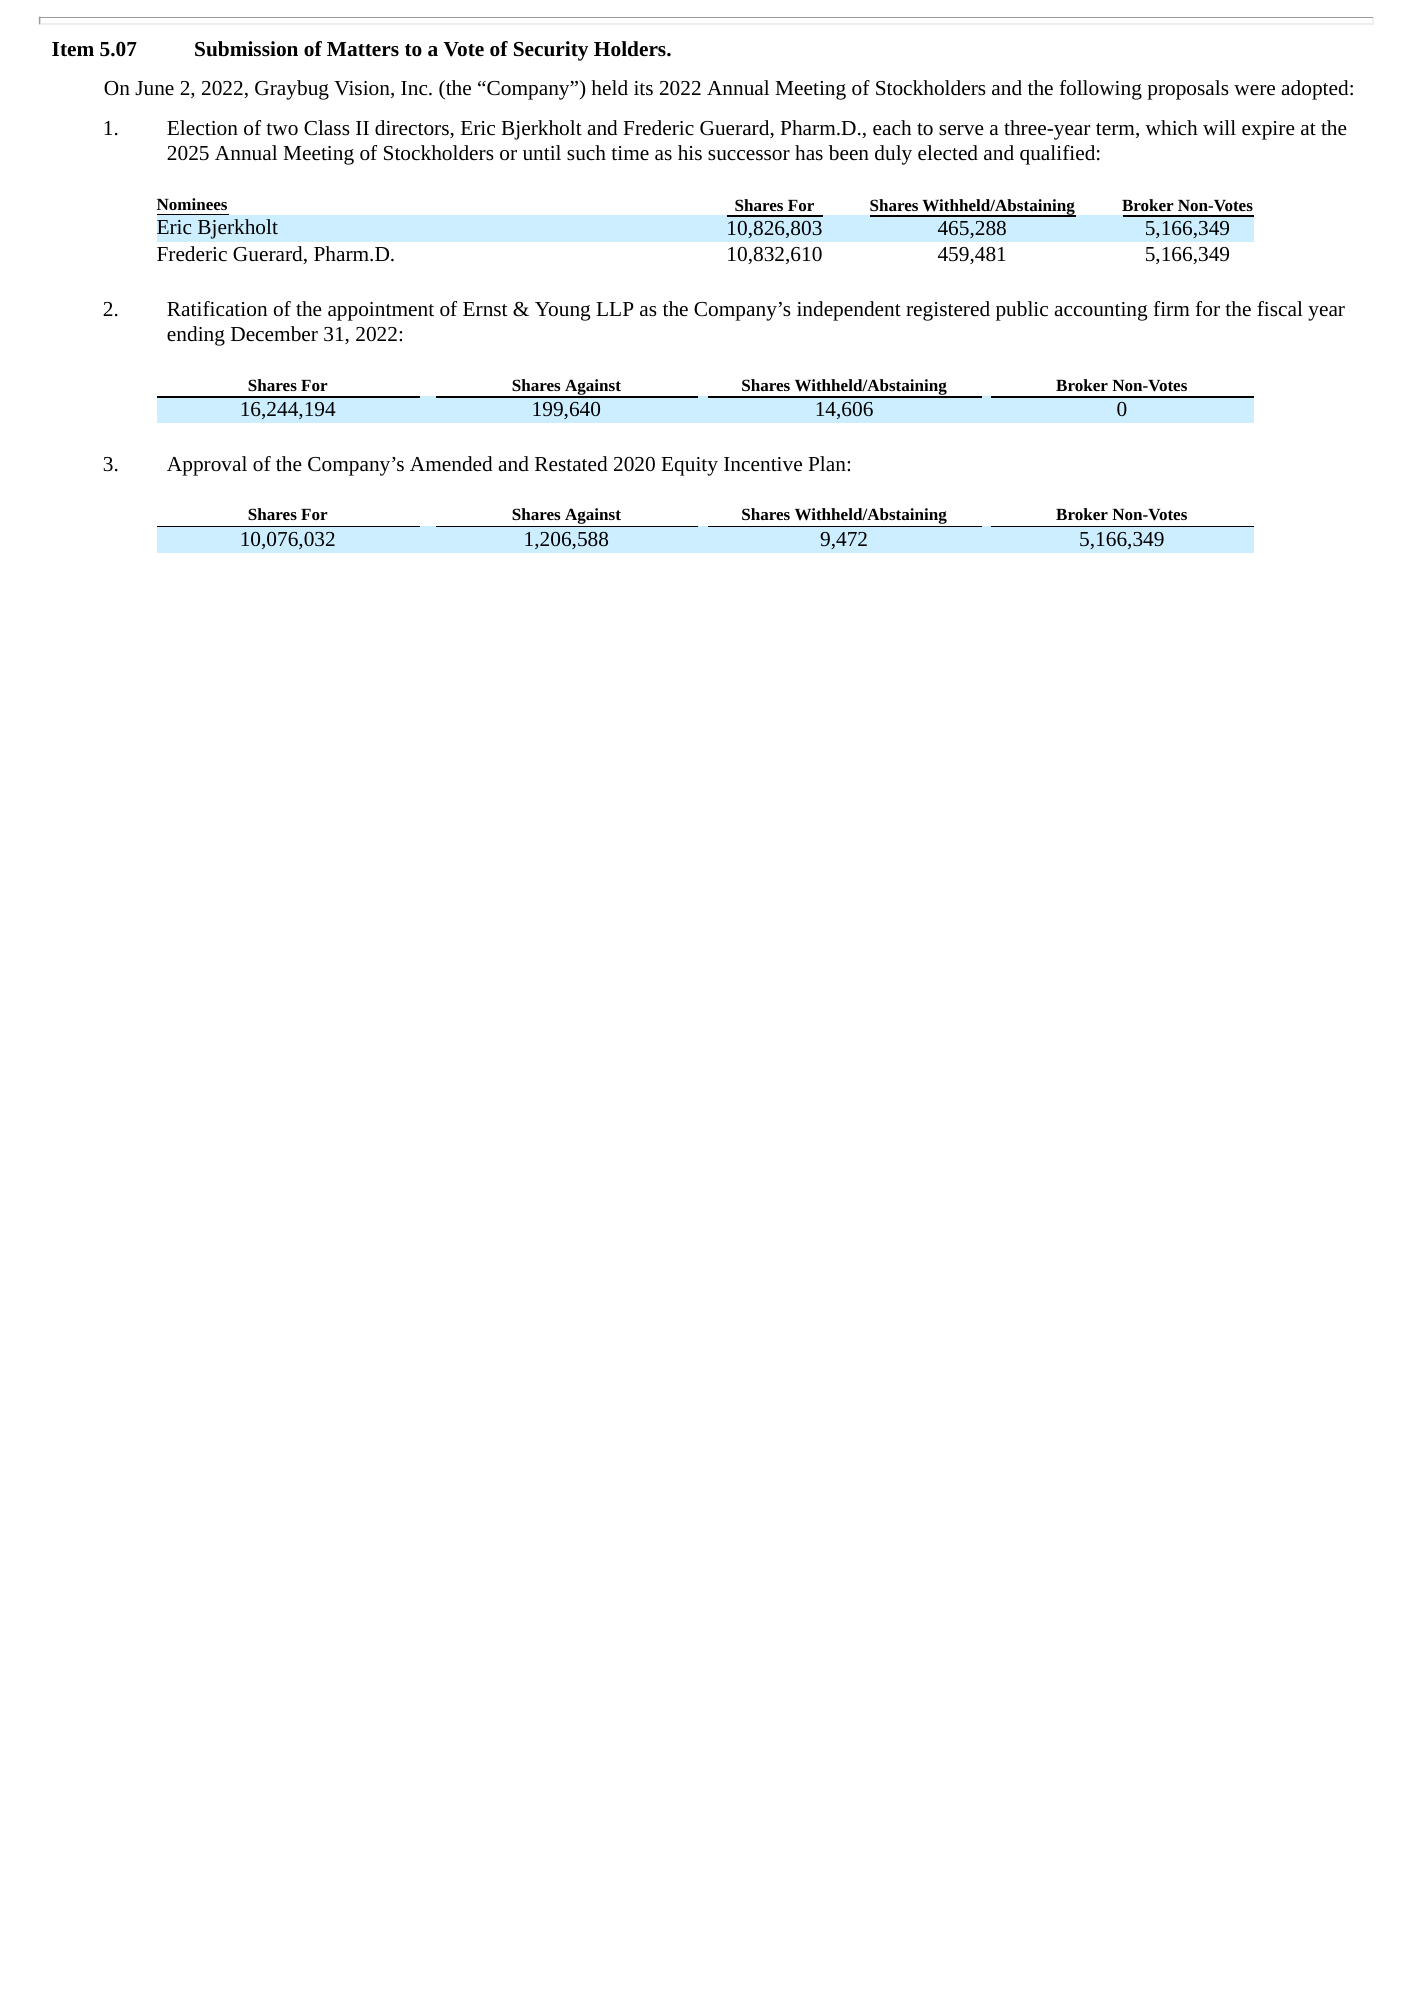 This page has width=1411, height=1997. I want to click on Equity, so click(689, 466).
